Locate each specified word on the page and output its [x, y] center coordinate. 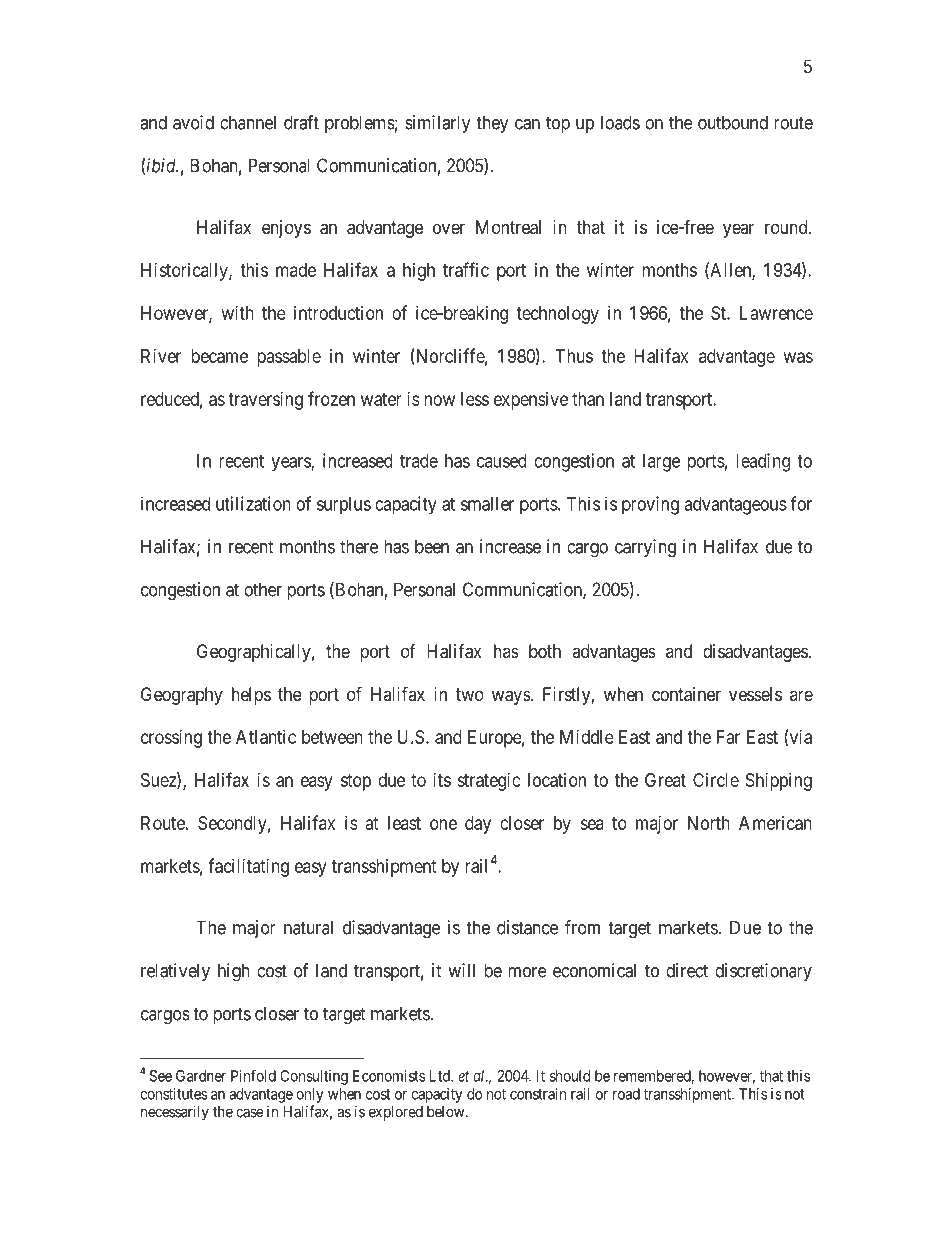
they [492, 124]
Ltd [440, 1076]
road [626, 1094]
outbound [733, 122]
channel [248, 122]
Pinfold [253, 1075]
